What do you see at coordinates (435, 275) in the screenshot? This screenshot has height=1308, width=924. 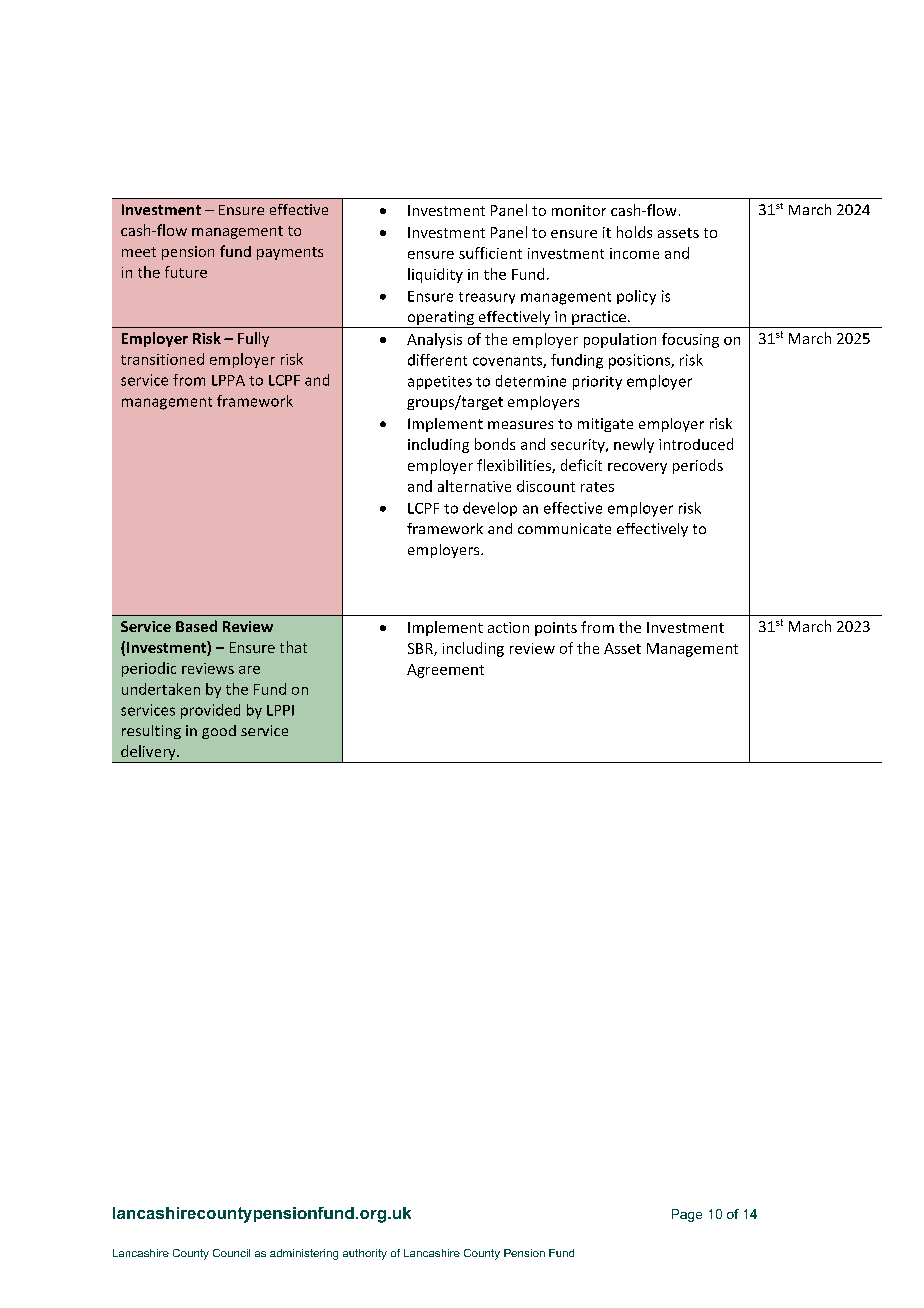 I see `liquidity` at bounding box center [435, 275].
